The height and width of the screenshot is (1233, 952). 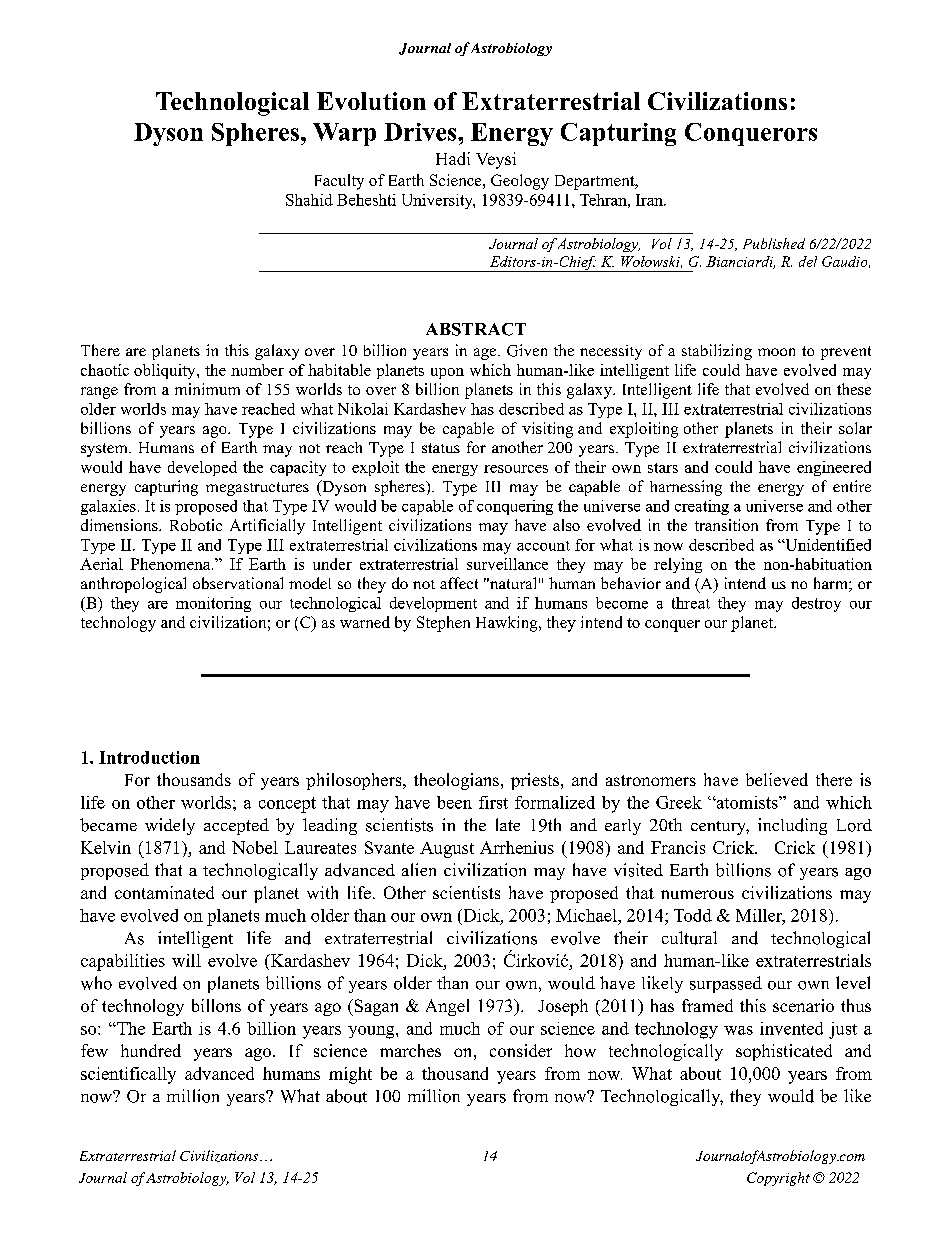 What do you see at coordinates (816, 604) in the screenshot?
I see `destroy` at bounding box center [816, 604].
